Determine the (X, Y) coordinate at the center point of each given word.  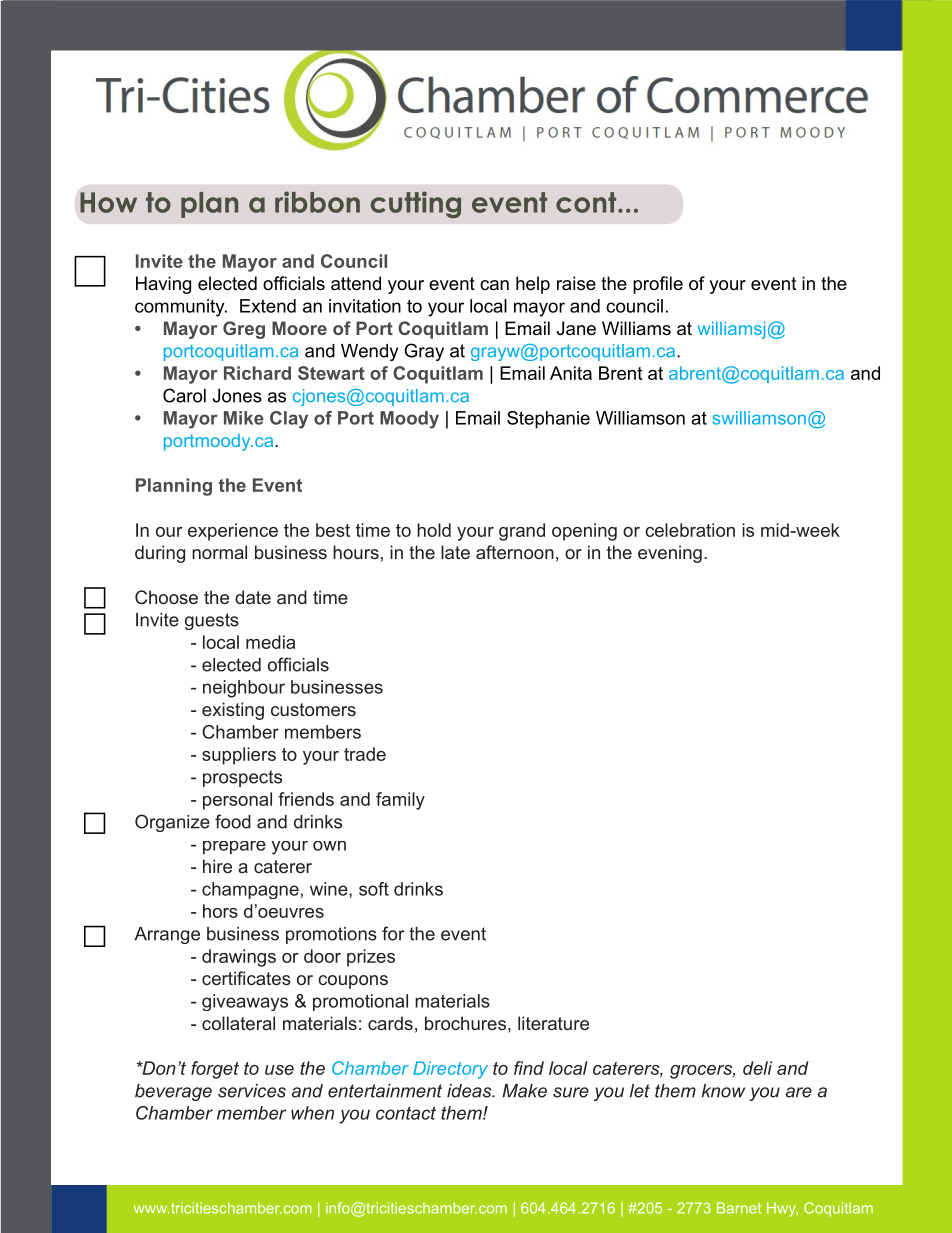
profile (658, 285)
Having (163, 285)
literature (553, 1023)
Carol (184, 395)
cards (390, 1023)
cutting (416, 204)
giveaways (245, 1002)
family (400, 801)
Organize (172, 823)
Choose (166, 597)
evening (670, 554)
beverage (173, 1092)
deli (757, 1068)
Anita (571, 373)
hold (434, 530)
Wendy (369, 352)
